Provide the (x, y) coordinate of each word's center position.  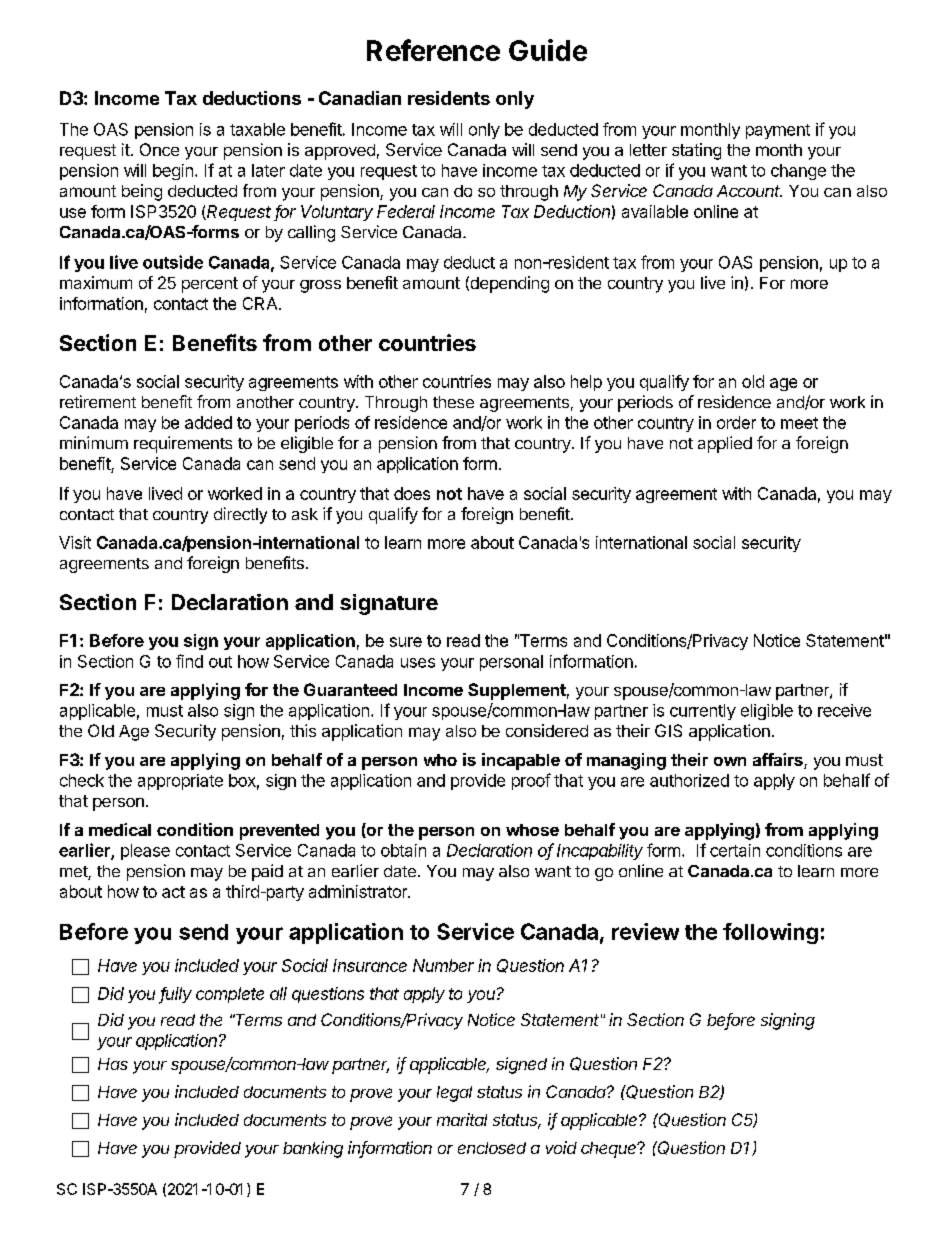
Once (159, 149)
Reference (433, 50)
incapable (521, 761)
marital (462, 1119)
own (730, 761)
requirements (183, 444)
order (736, 422)
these (453, 402)
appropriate (180, 782)
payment (778, 131)
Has (113, 1064)
